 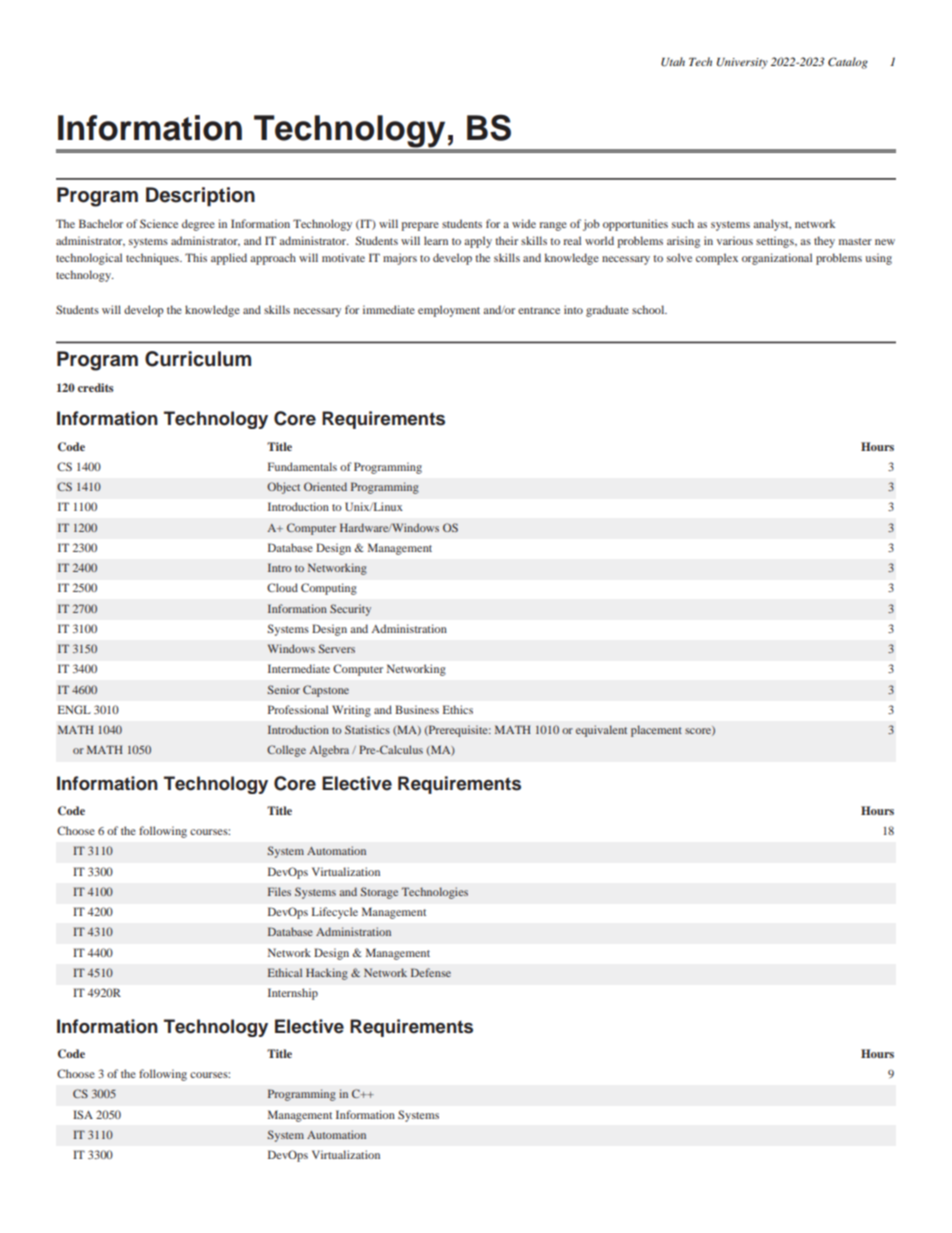 What do you see at coordinates (83, 1114) in the screenshot?
I see `ISA` at bounding box center [83, 1114].
